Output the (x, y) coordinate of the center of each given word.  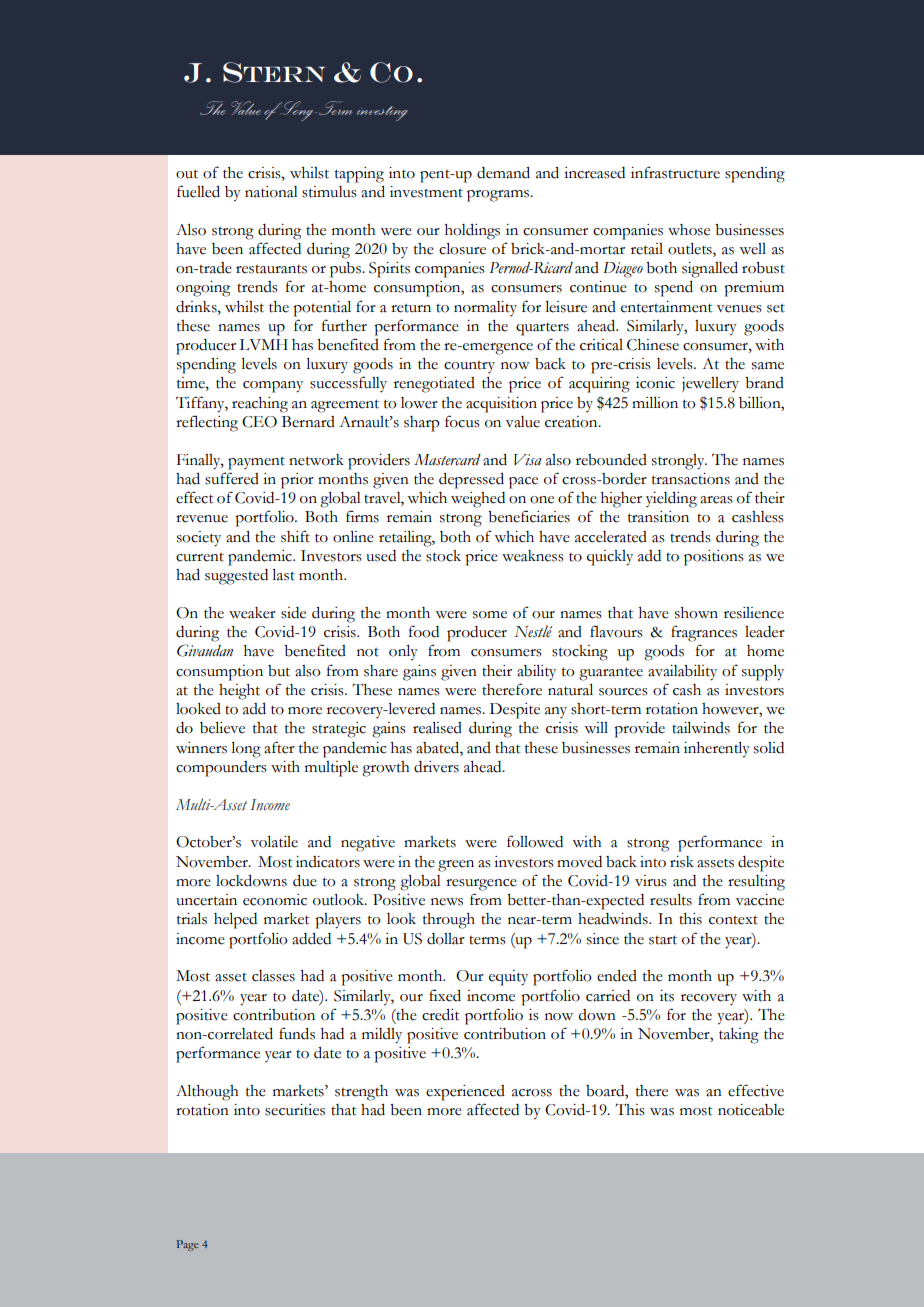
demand (503, 173)
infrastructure (675, 172)
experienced (465, 1093)
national (271, 192)
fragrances (704, 633)
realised (437, 728)
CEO (259, 422)
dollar (446, 939)
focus (462, 421)
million (655, 403)
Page (188, 1245)
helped (235, 921)
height (239, 692)
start (663, 940)
